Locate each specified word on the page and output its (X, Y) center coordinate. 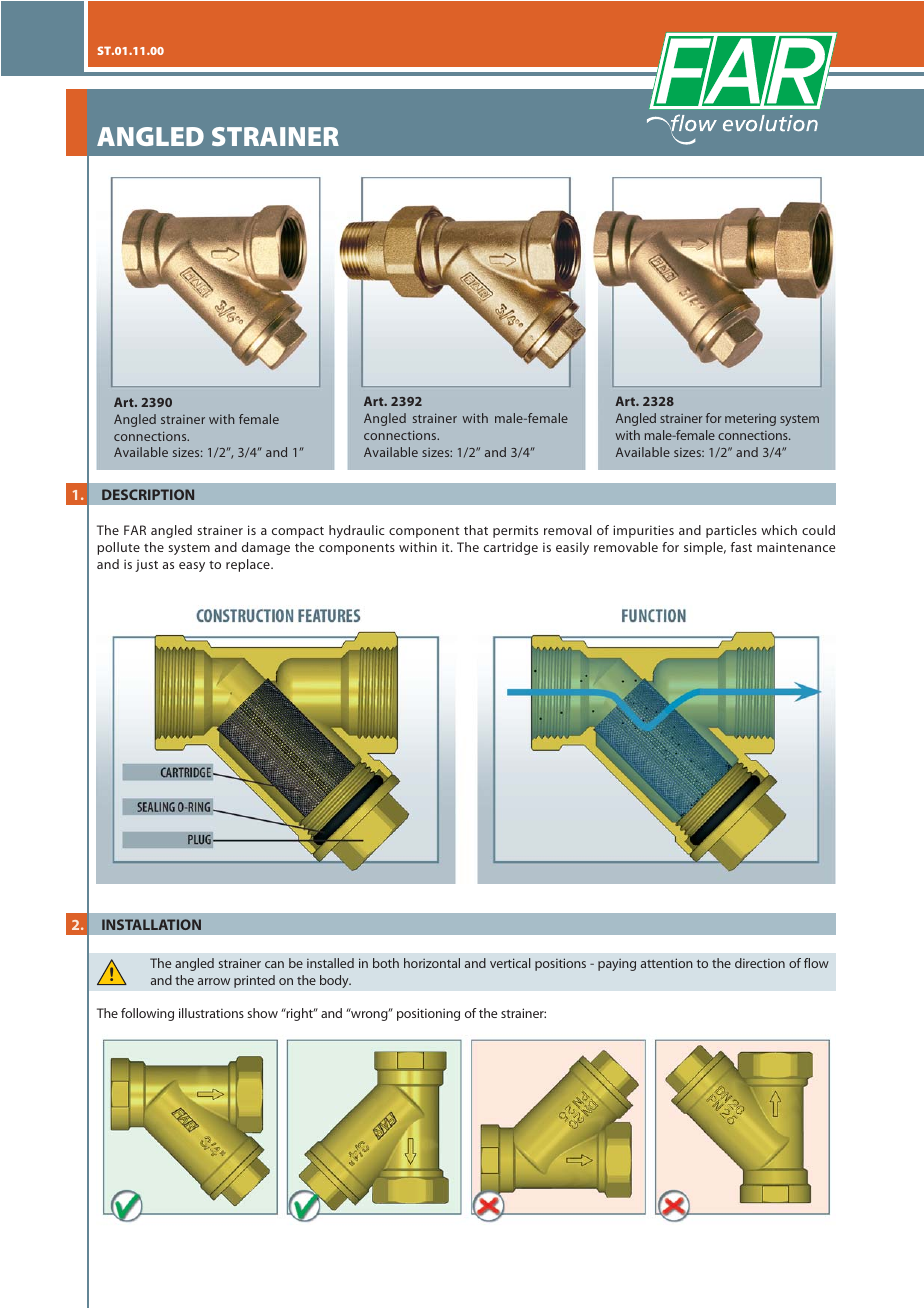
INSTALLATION (151, 924)
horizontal (432, 963)
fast (741, 547)
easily (572, 548)
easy (192, 567)
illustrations (211, 1013)
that (476, 530)
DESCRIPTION (148, 494)
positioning (428, 1014)
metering (750, 420)
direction (760, 963)
